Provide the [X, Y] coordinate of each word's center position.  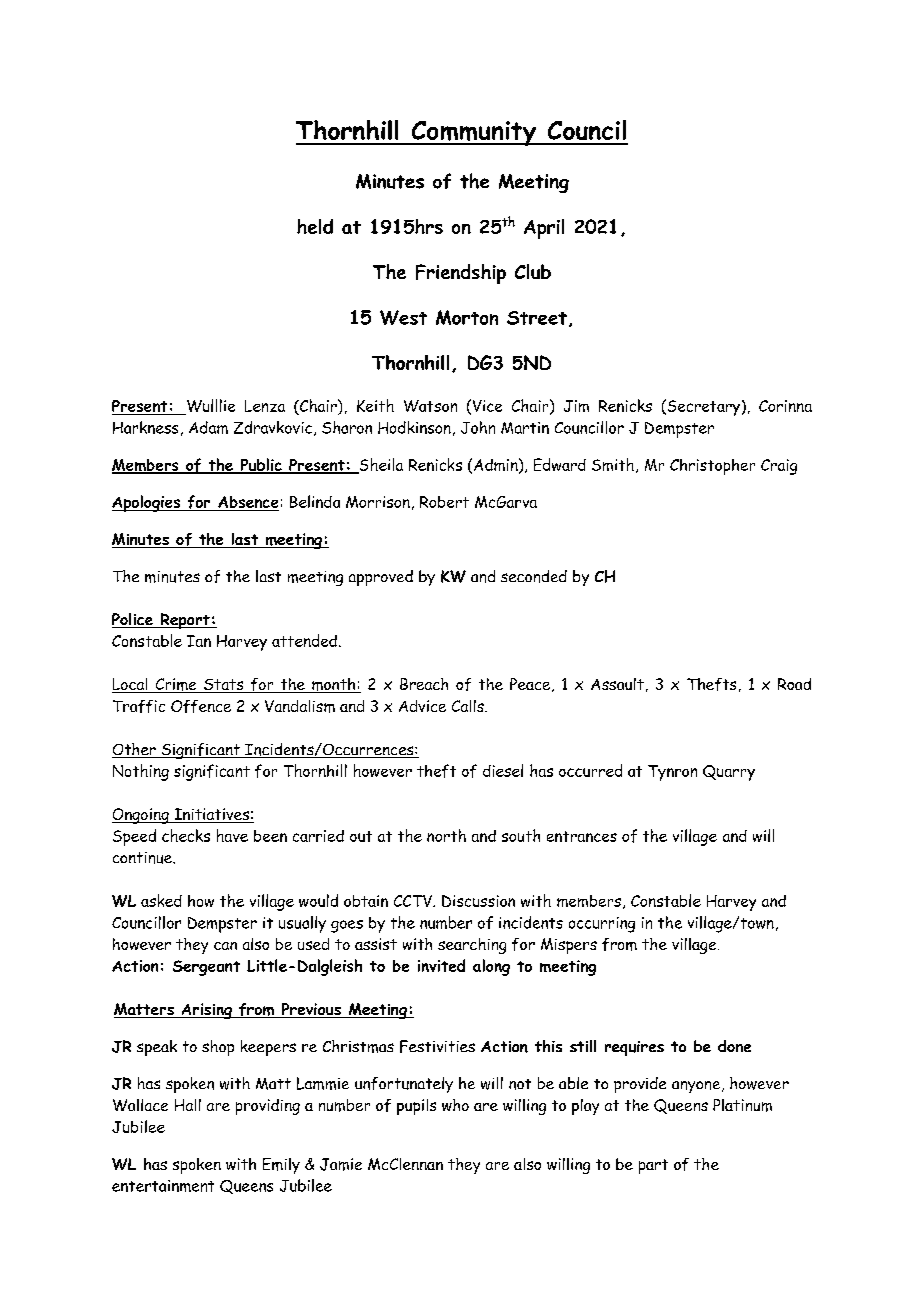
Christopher [712, 467]
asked [161, 900]
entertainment [163, 1186]
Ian [199, 641]
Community [473, 133]
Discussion [478, 901]
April [544, 229]
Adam [208, 427]
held [315, 226]
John [478, 427]
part [653, 1166]
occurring [602, 925]
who [455, 1105]
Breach [424, 684]
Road [794, 684]
